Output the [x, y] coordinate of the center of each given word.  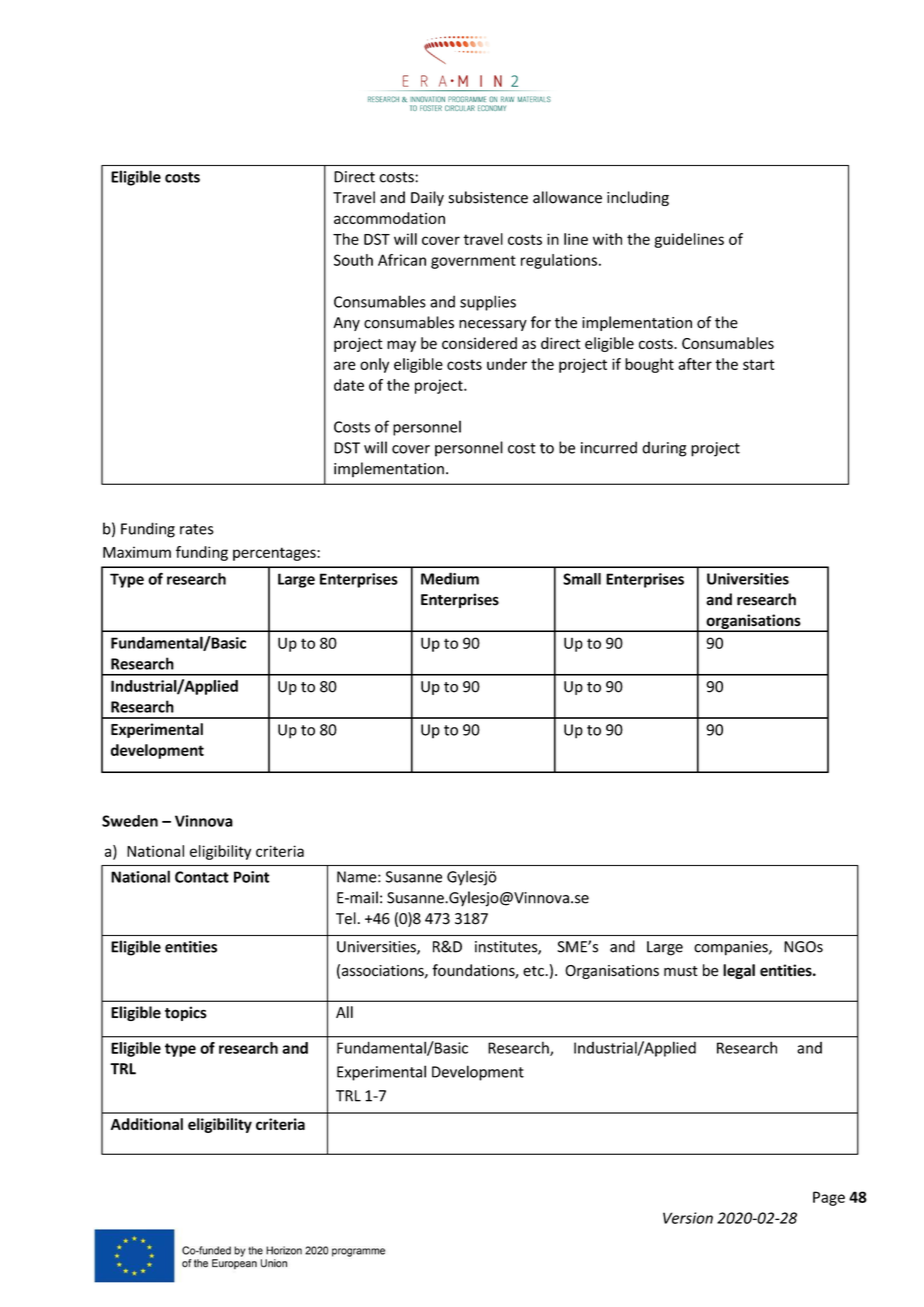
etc [534, 971]
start [759, 364]
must [681, 971]
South [353, 260]
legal [739, 971]
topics [186, 1013]
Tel [346, 918]
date [349, 385]
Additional [147, 1124]
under [507, 364]
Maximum [137, 552]
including [638, 198]
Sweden [130, 821]
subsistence [488, 197]
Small [582, 579]
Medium [450, 578]
